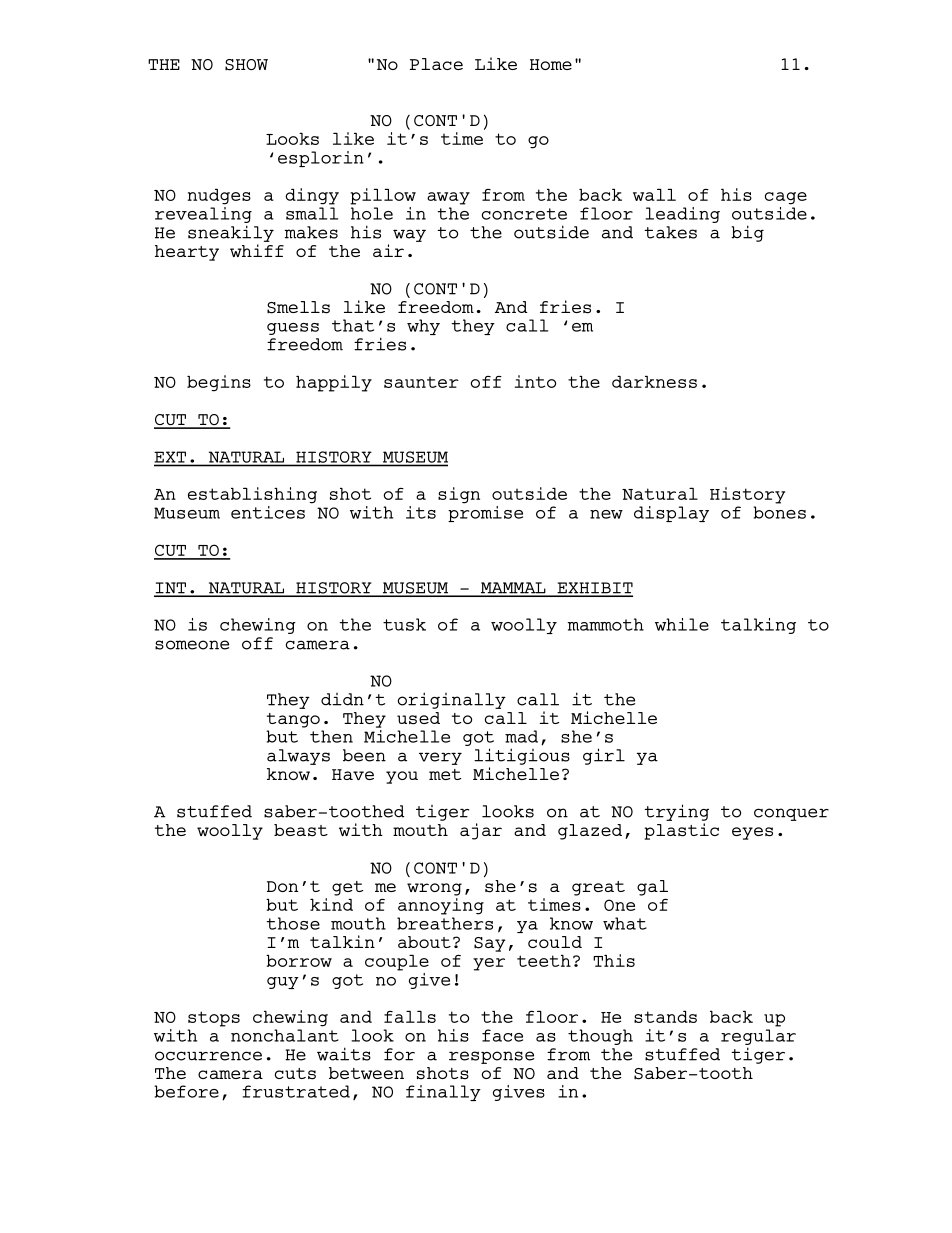 The width and height of the document is (952, 1233). I want to click on sneakily, so click(231, 233).
